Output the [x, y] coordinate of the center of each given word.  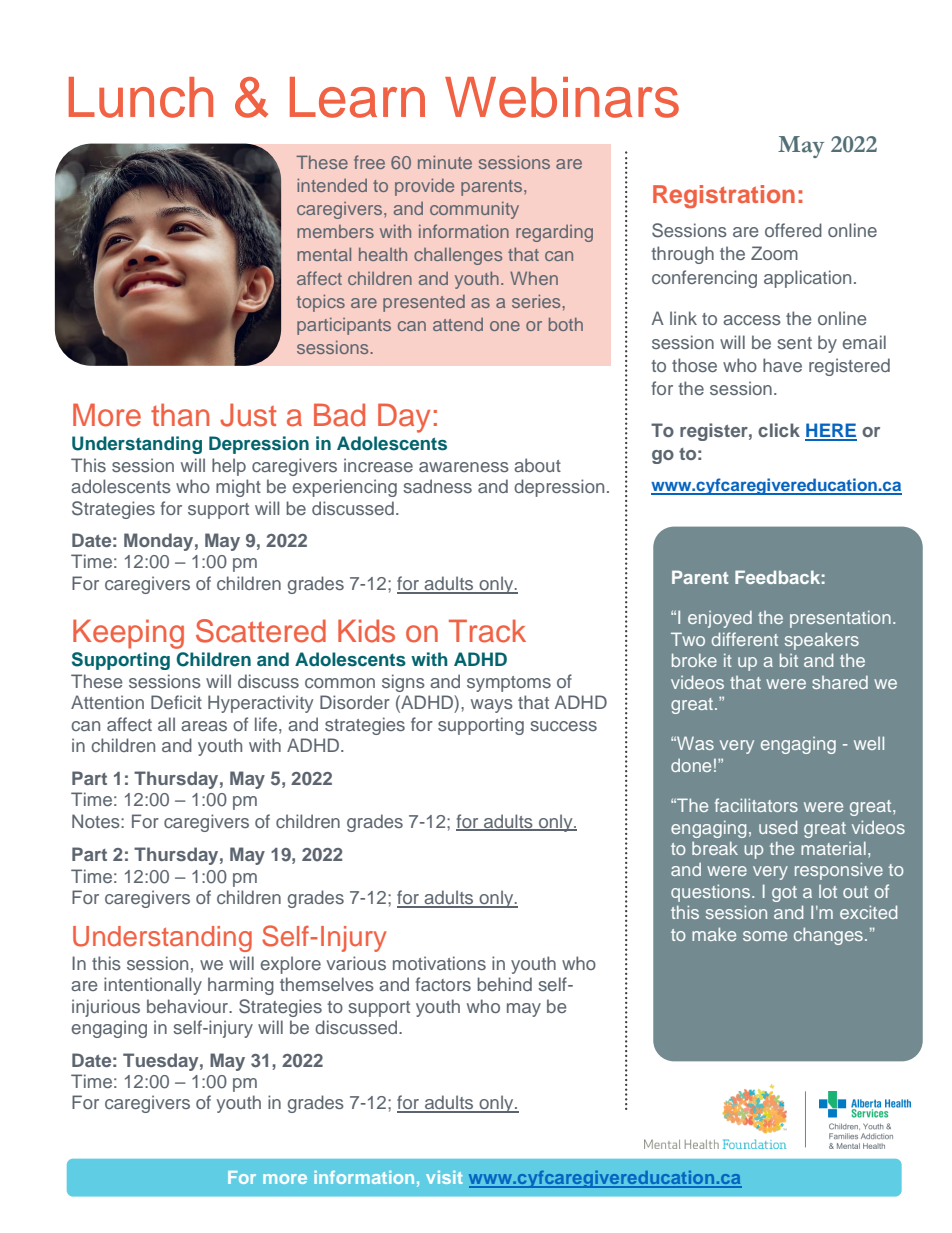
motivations [439, 963]
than [180, 415]
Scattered [261, 631]
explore [291, 965]
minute [445, 162]
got [784, 894]
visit [444, 1177]
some [765, 936]
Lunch [141, 97]
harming [241, 986]
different [745, 639]
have [782, 365]
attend [458, 324]
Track [487, 631]
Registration [724, 197]
